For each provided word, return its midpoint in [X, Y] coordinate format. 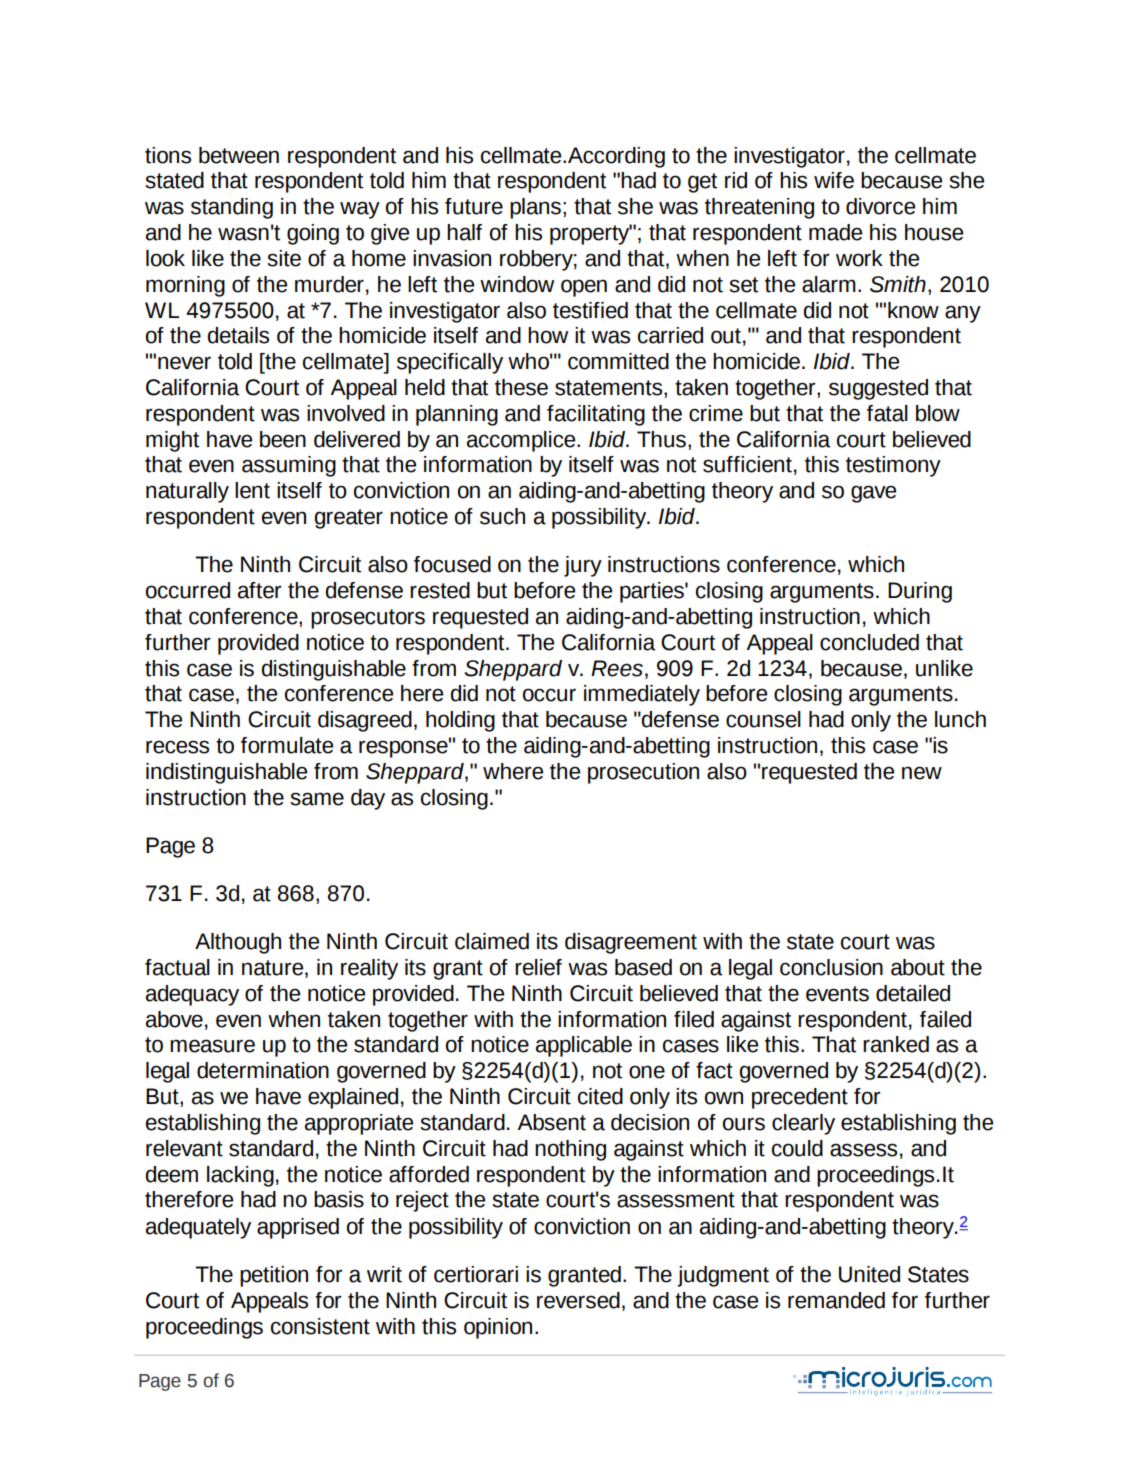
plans [535, 208]
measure [212, 1046]
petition [274, 1276]
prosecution [643, 773]
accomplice [522, 441]
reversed [578, 1300]
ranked [896, 1044]
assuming [289, 466]
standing [232, 208]
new [922, 773]
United [869, 1274]
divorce [880, 206]
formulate [287, 745]
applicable [584, 1046]
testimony [893, 466]
